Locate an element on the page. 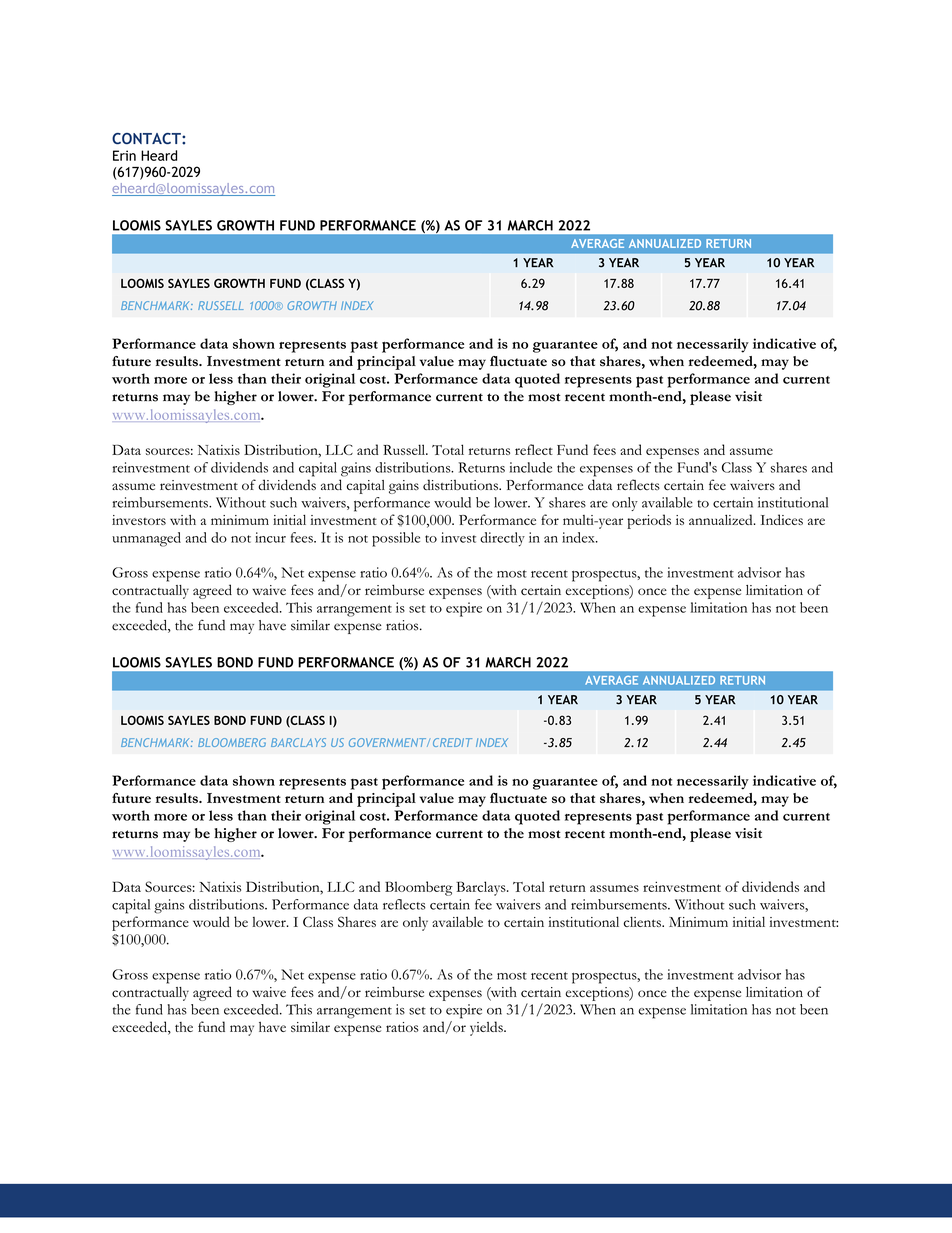  include is located at coordinates (530, 467).
